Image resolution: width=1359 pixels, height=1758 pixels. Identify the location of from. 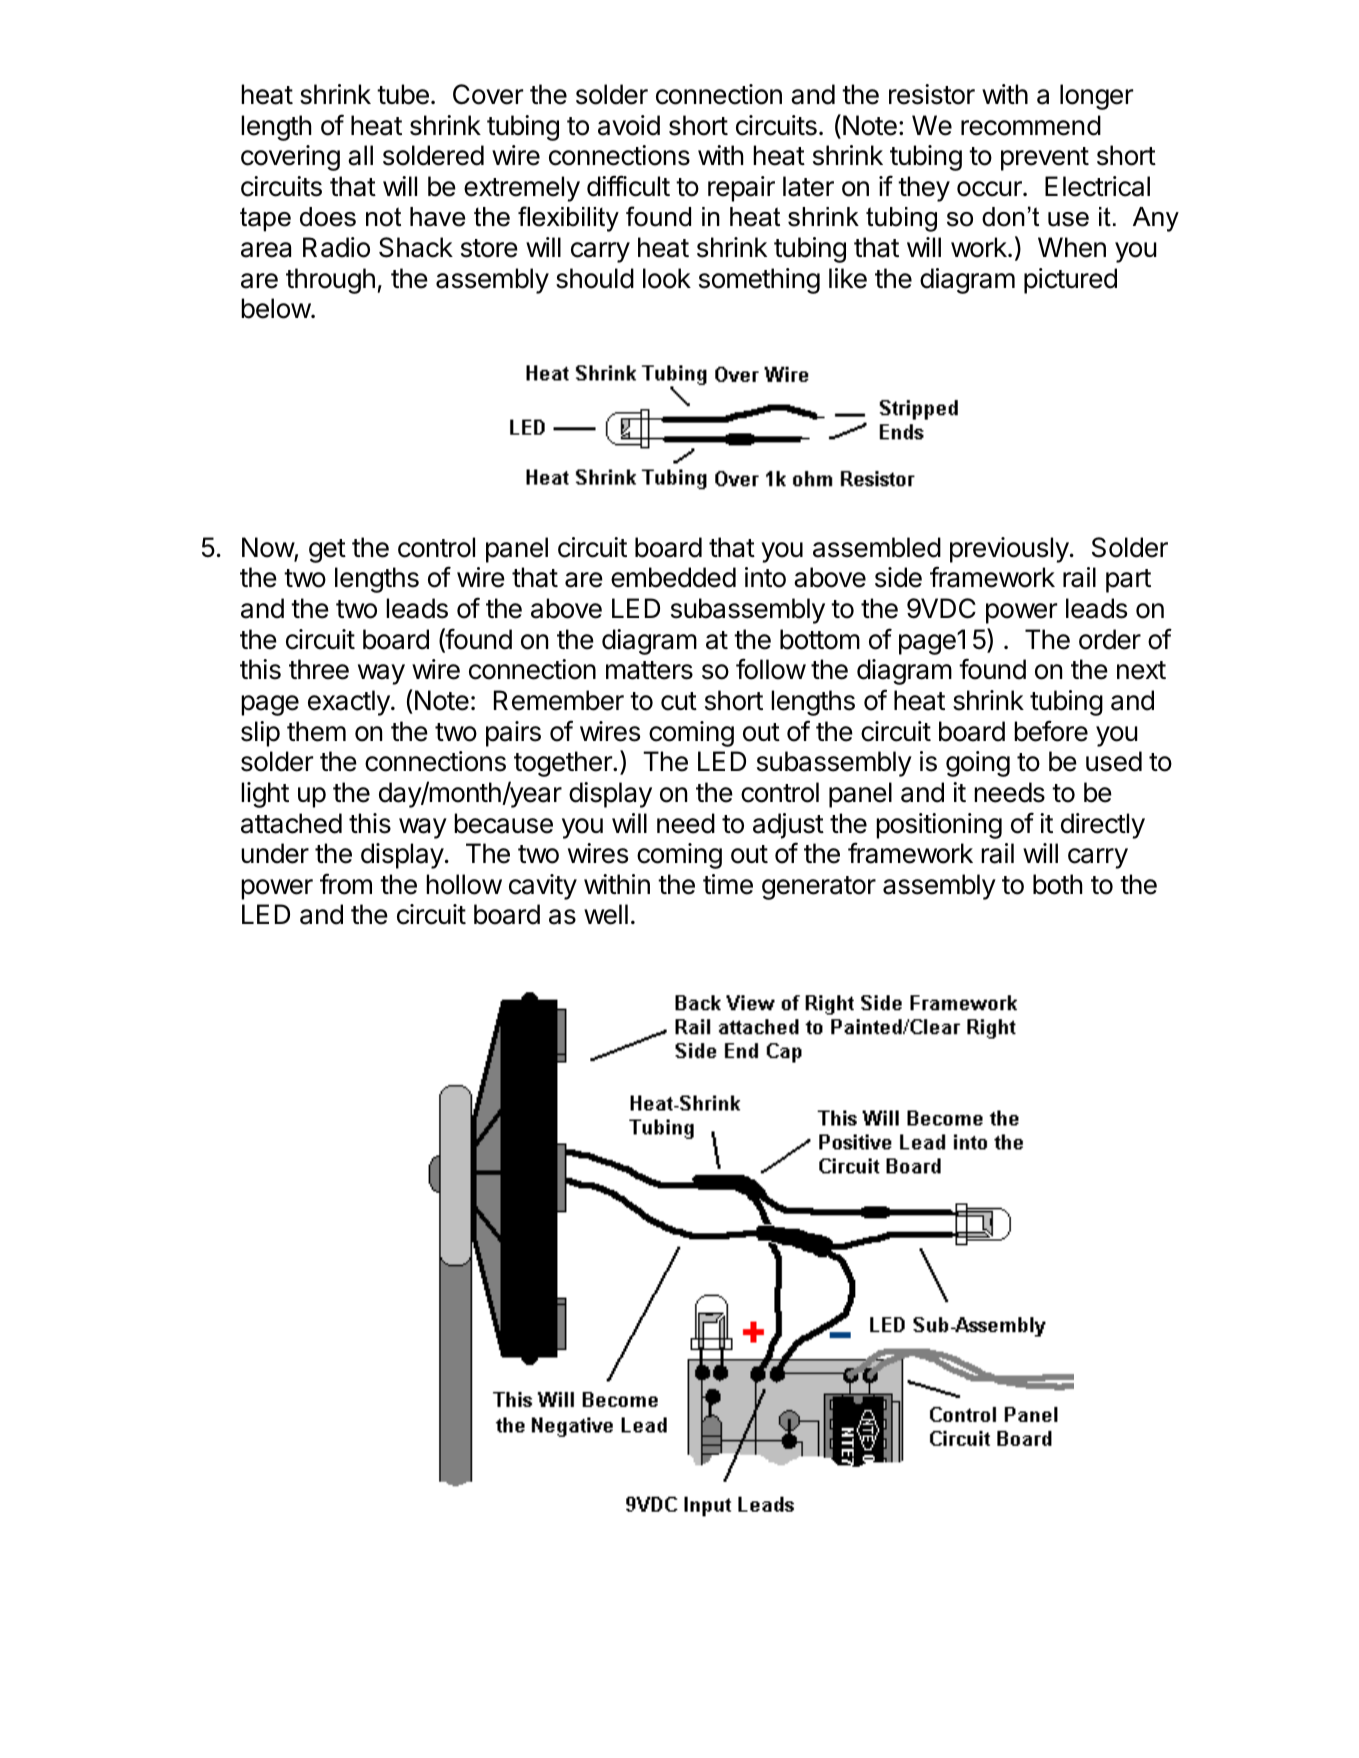
(346, 884).
